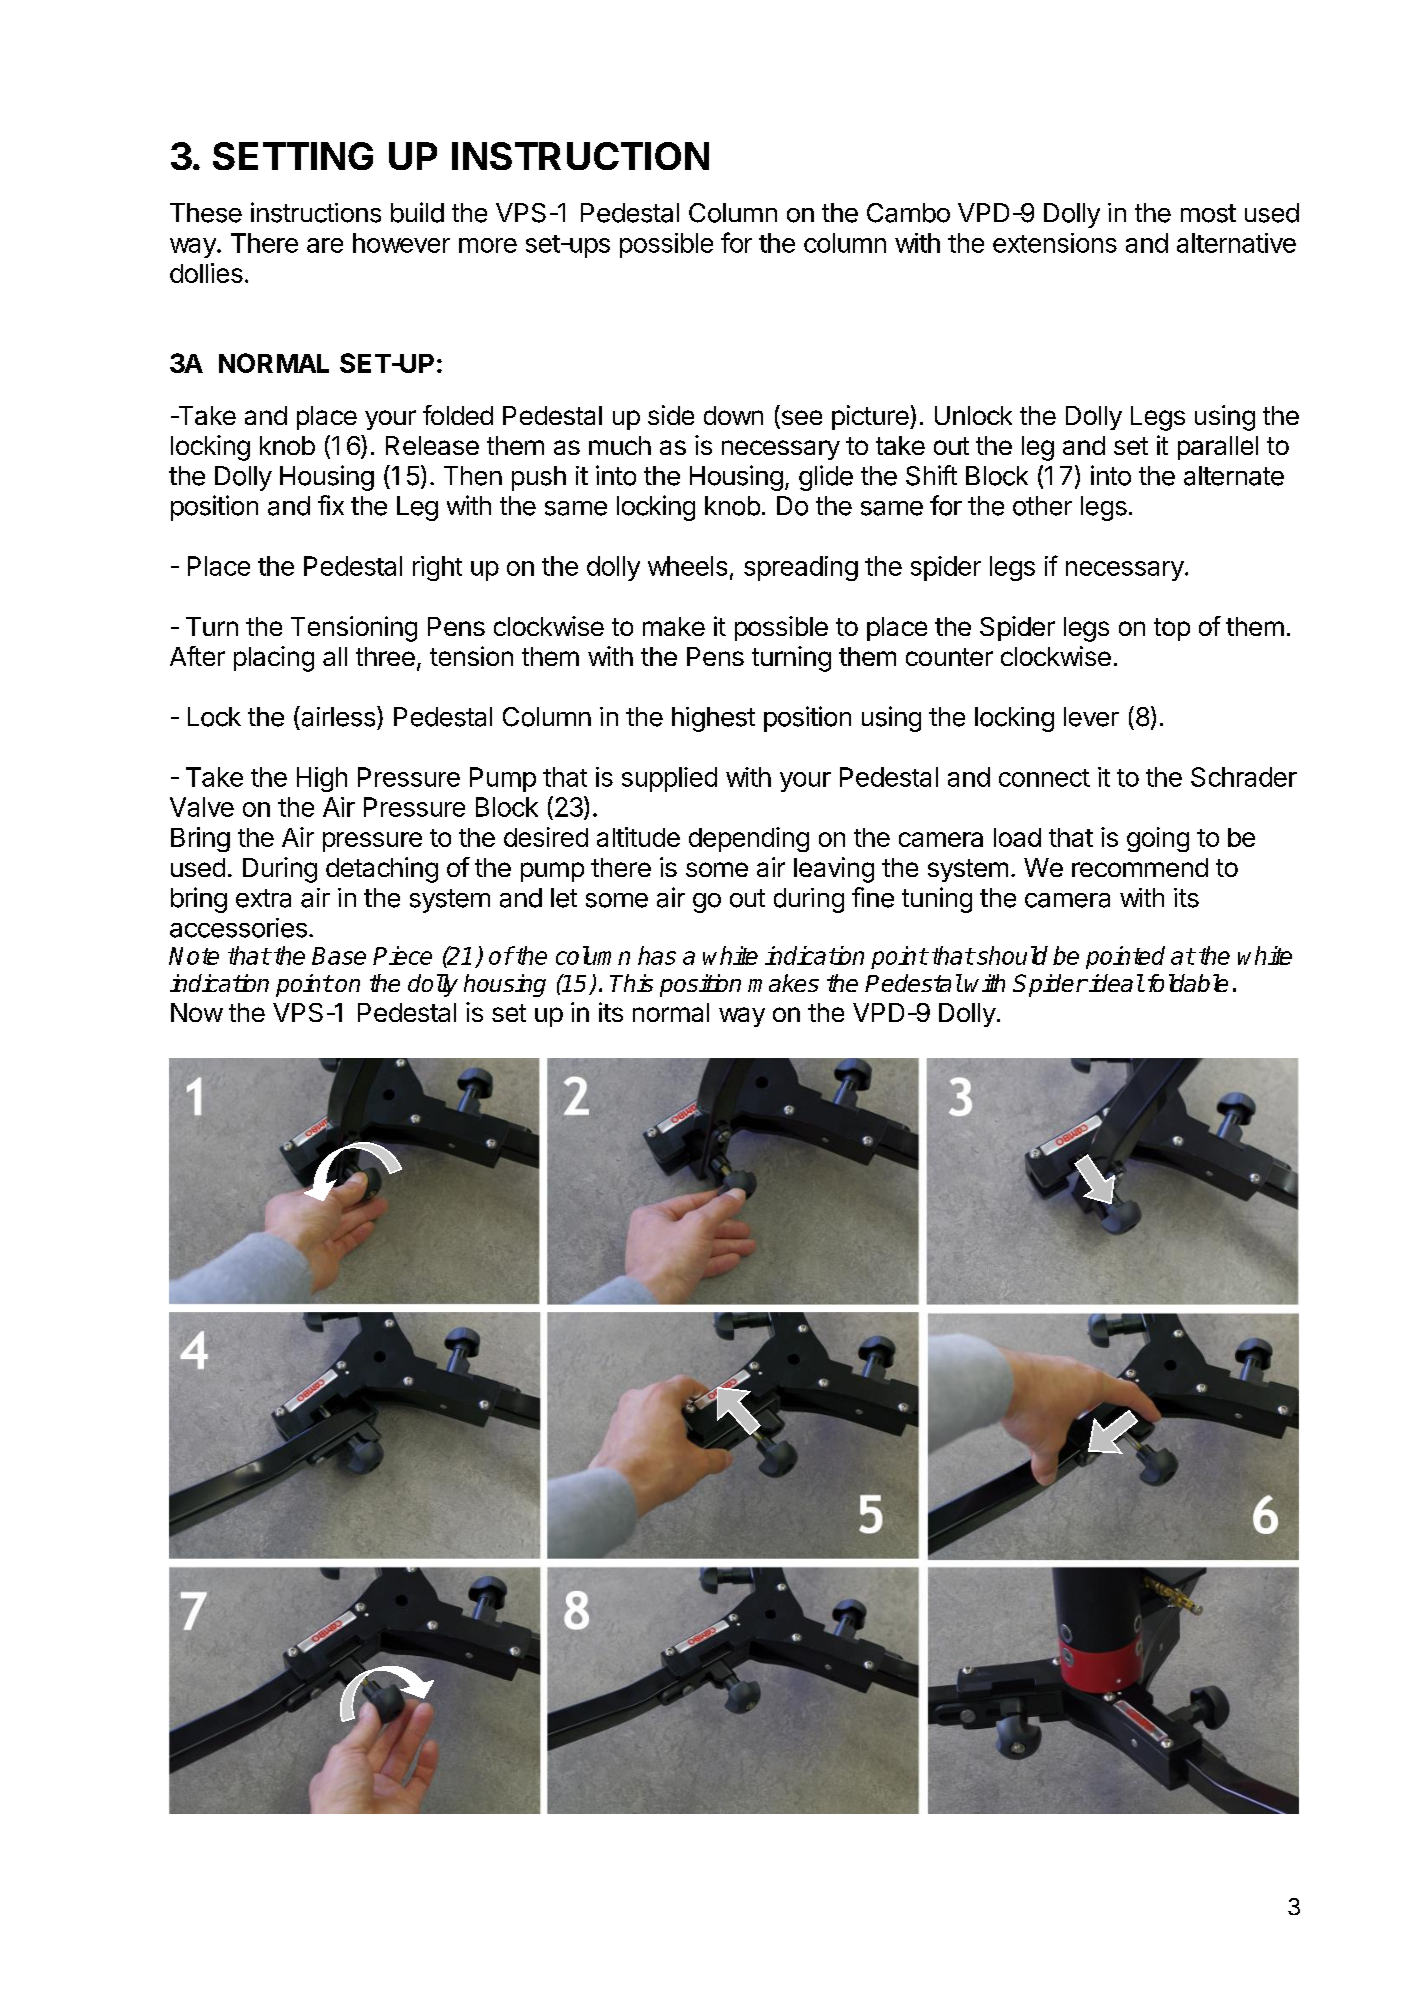 This screenshot has width=1418, height=2005. I want to click on lever, so click(1091, 717).
